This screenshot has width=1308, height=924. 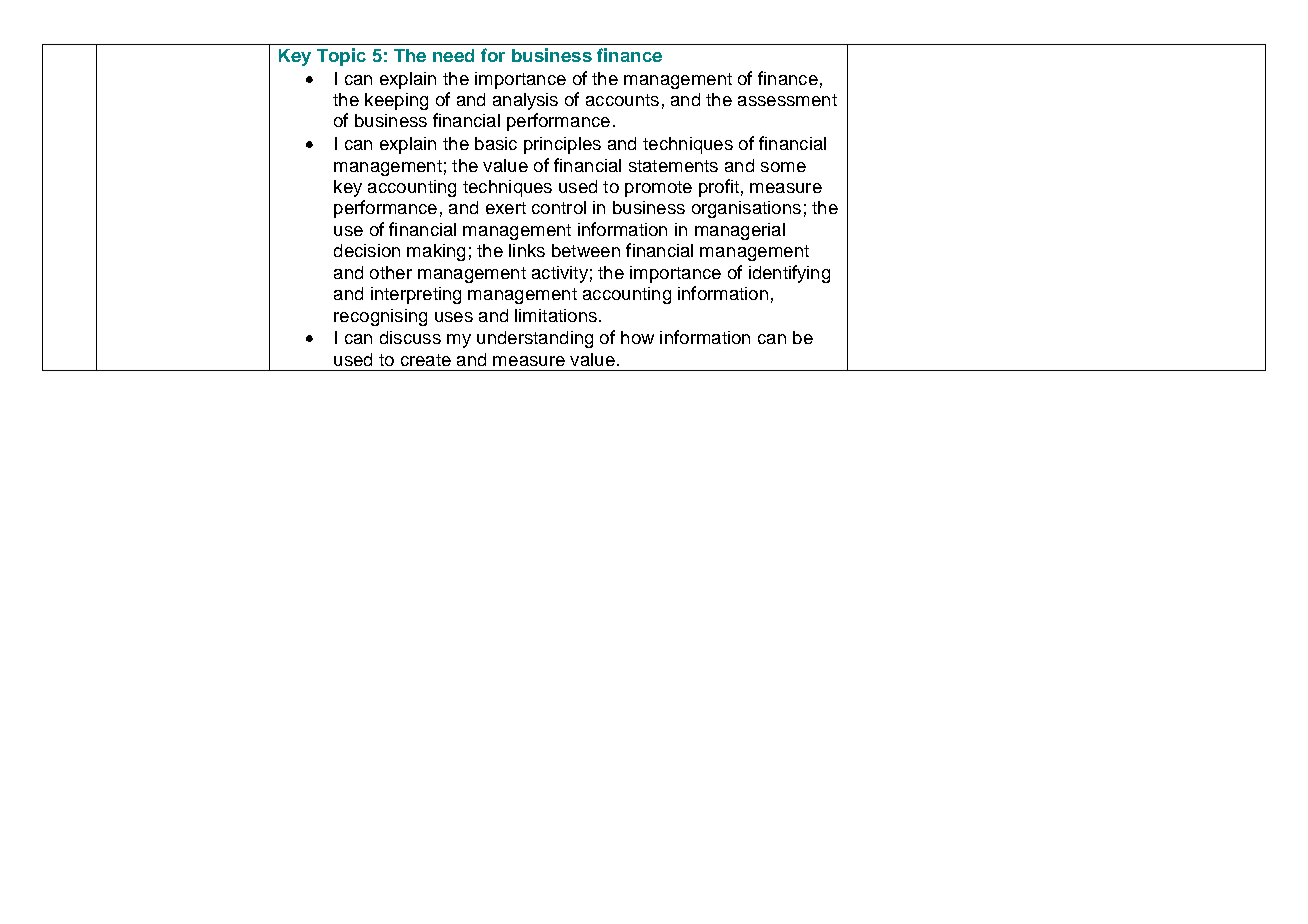 What do you see at coordinates (506, 208) in the screenshot?
I see `exert` at bounding box center [506, 208].
